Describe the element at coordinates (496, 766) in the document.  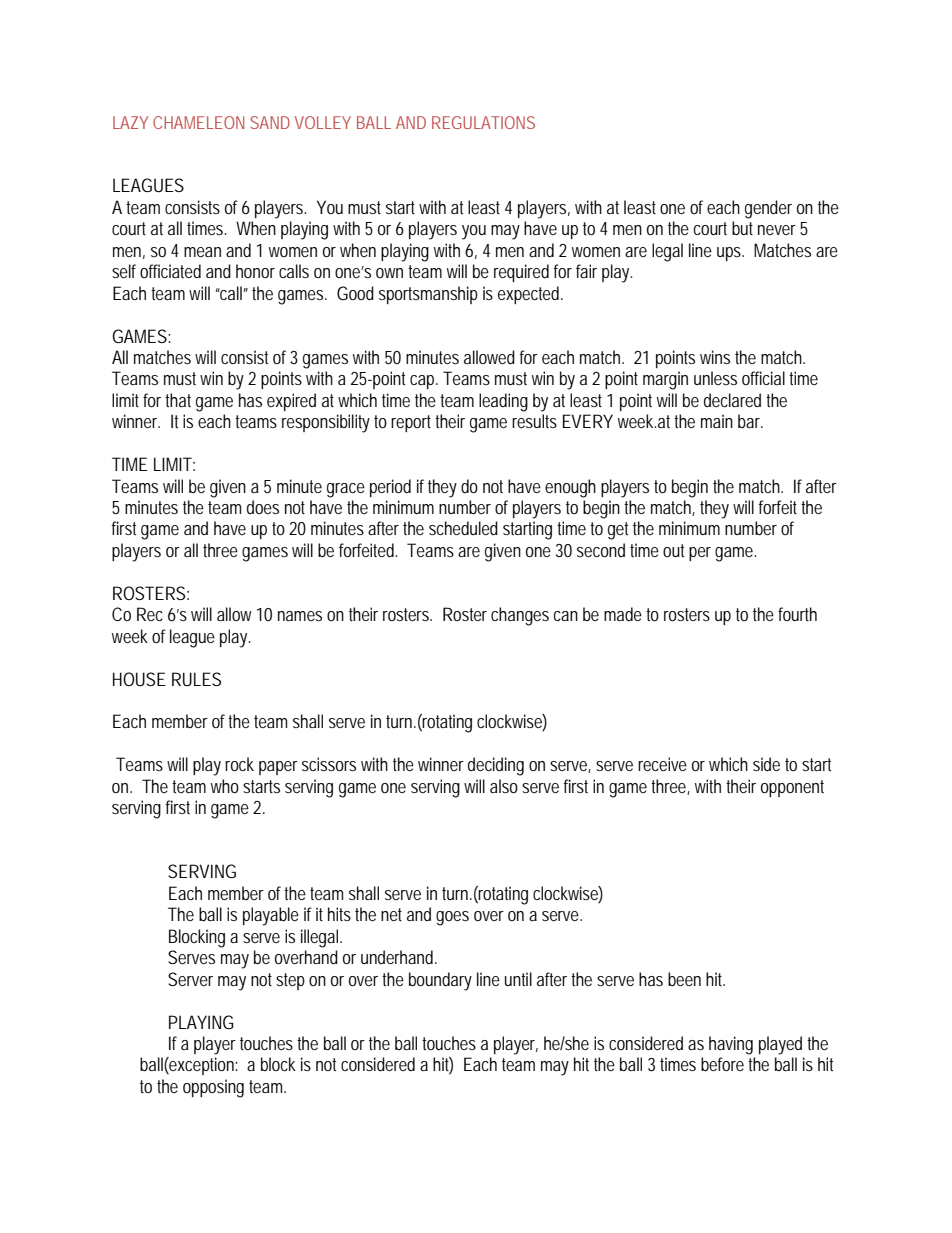
I see `deciding` at that location.
